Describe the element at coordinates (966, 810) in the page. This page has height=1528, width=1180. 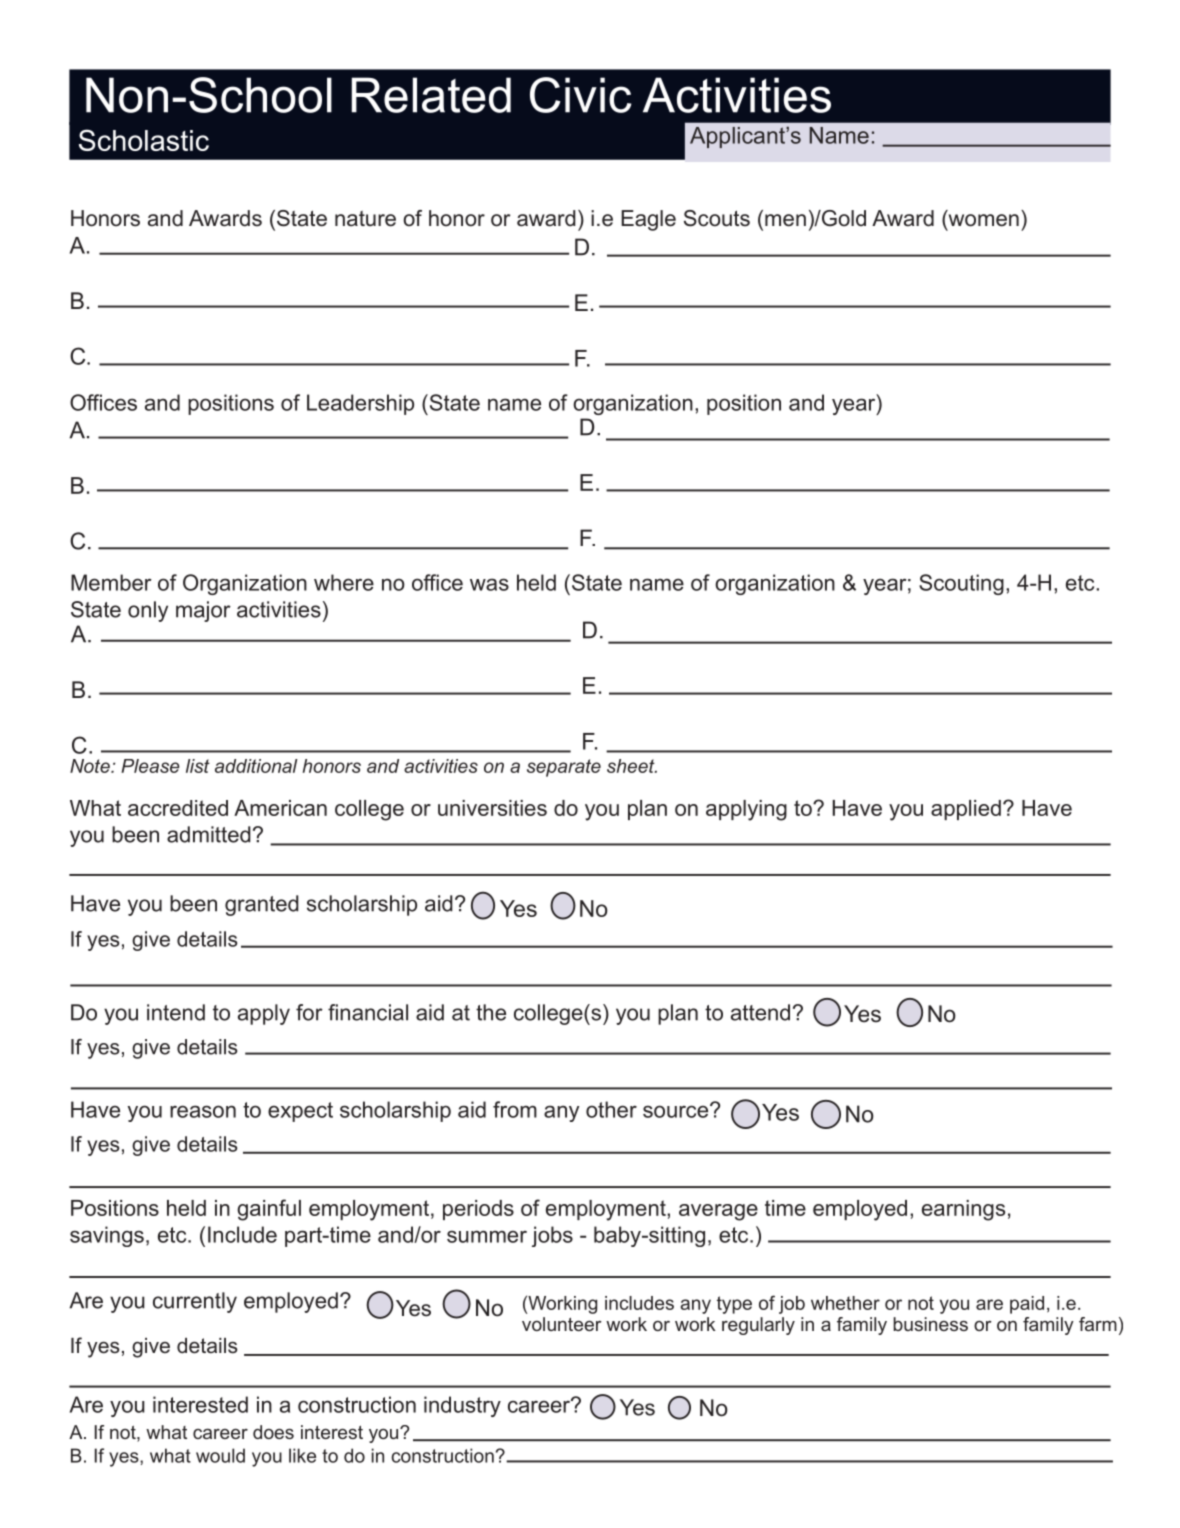
I see `applied` at that location.
